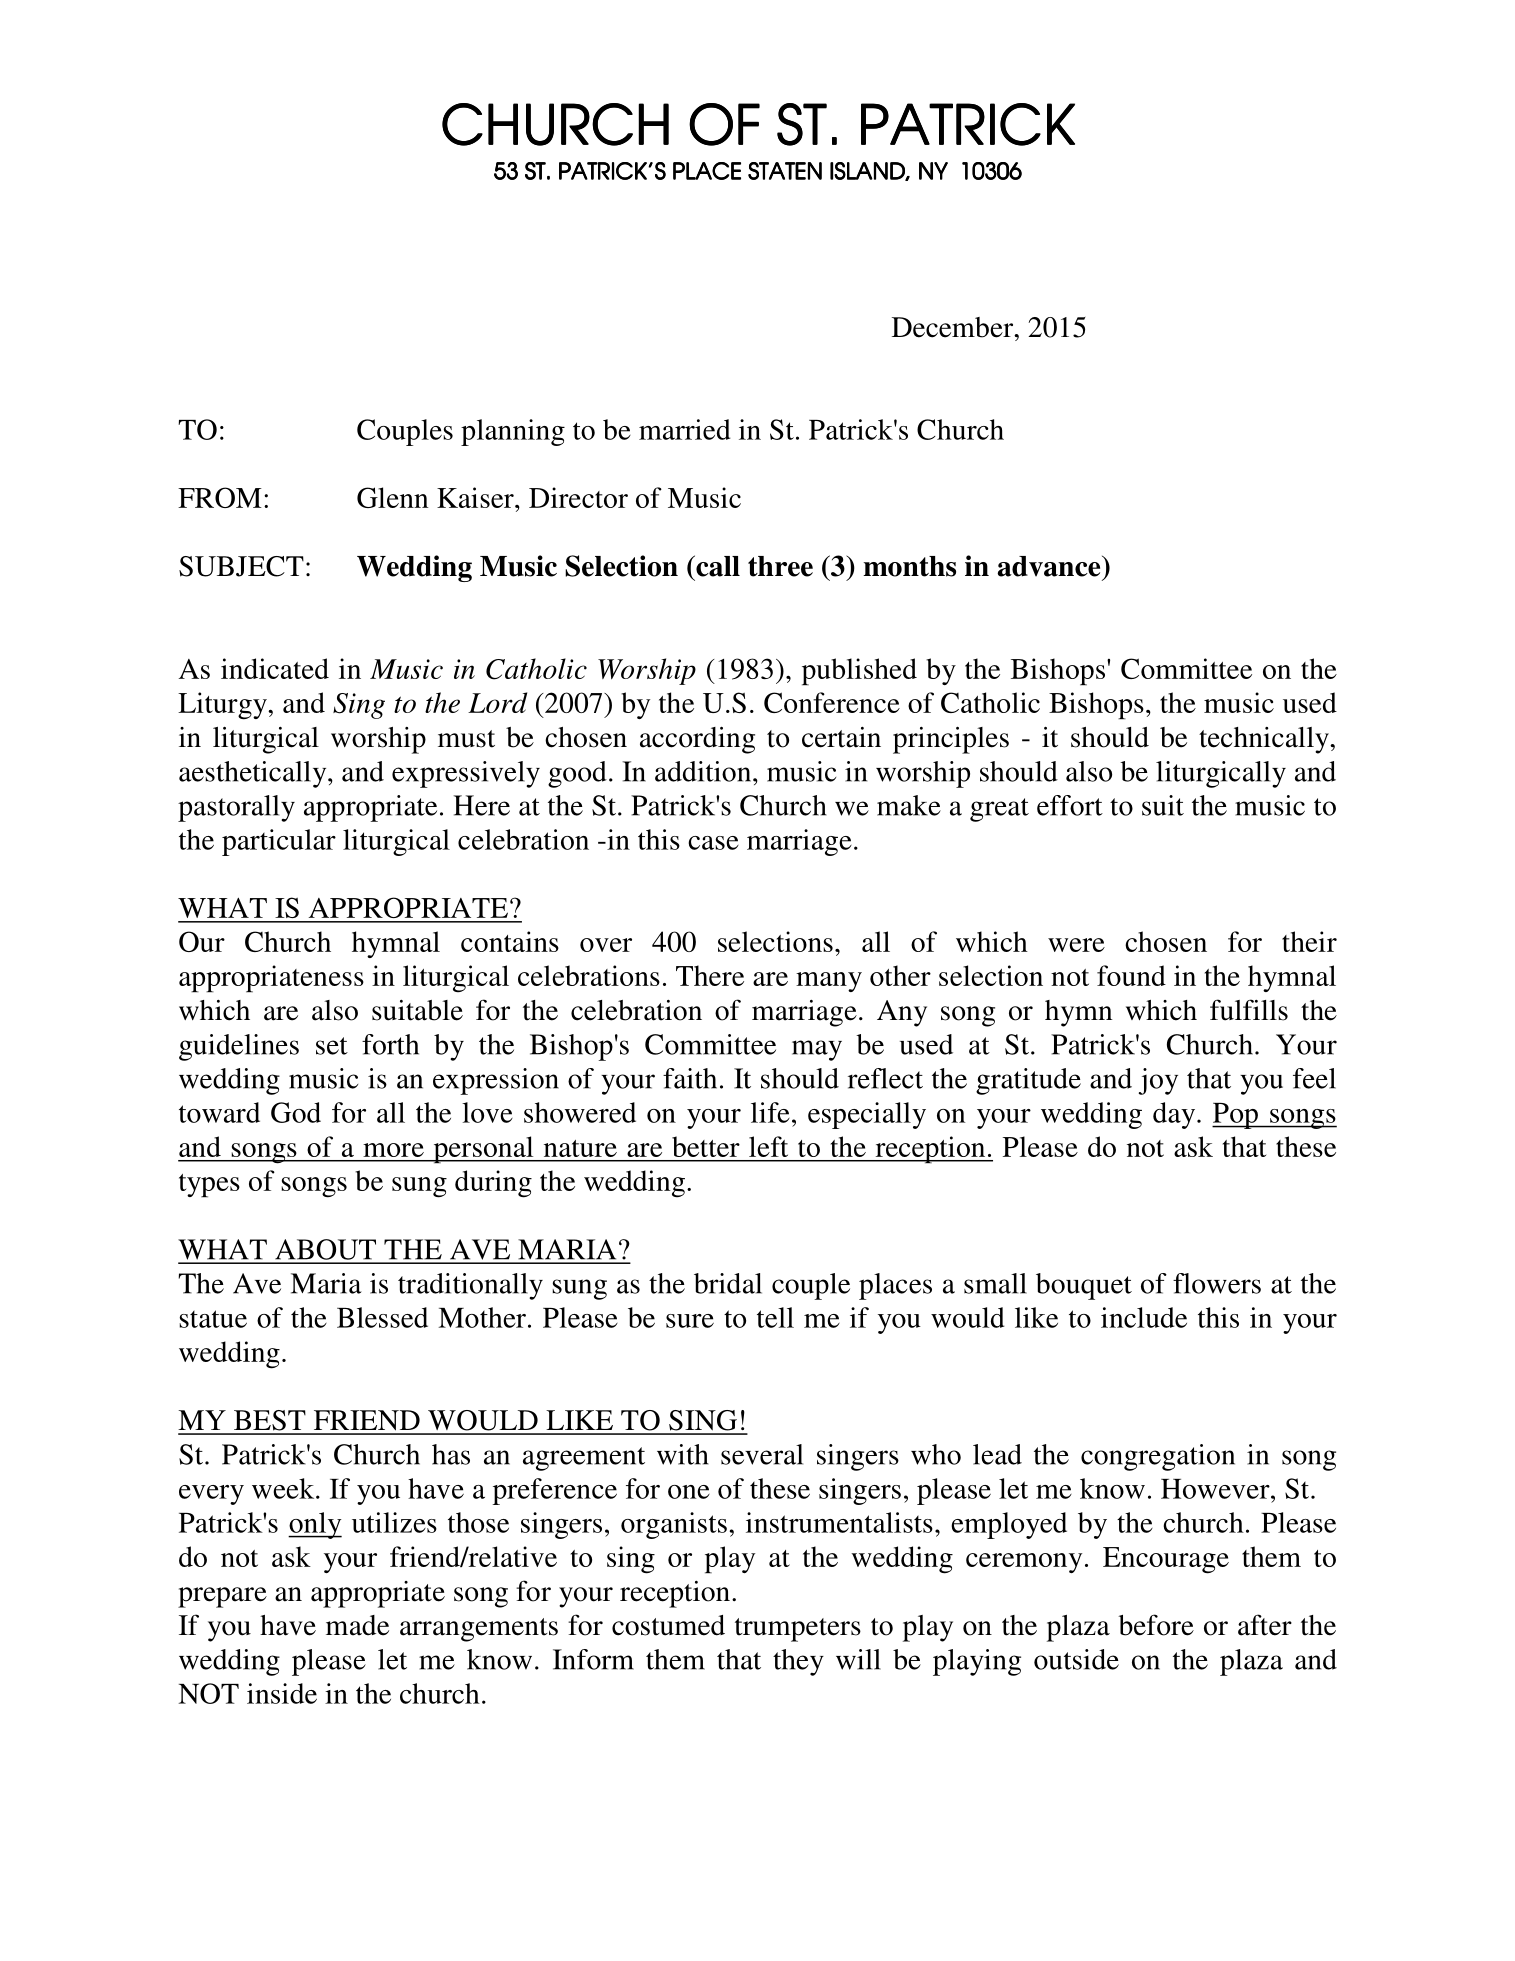  What do you see at coordinates (954, 327) in the screenshot?
I see `December` at bounding box center [954, 327].
